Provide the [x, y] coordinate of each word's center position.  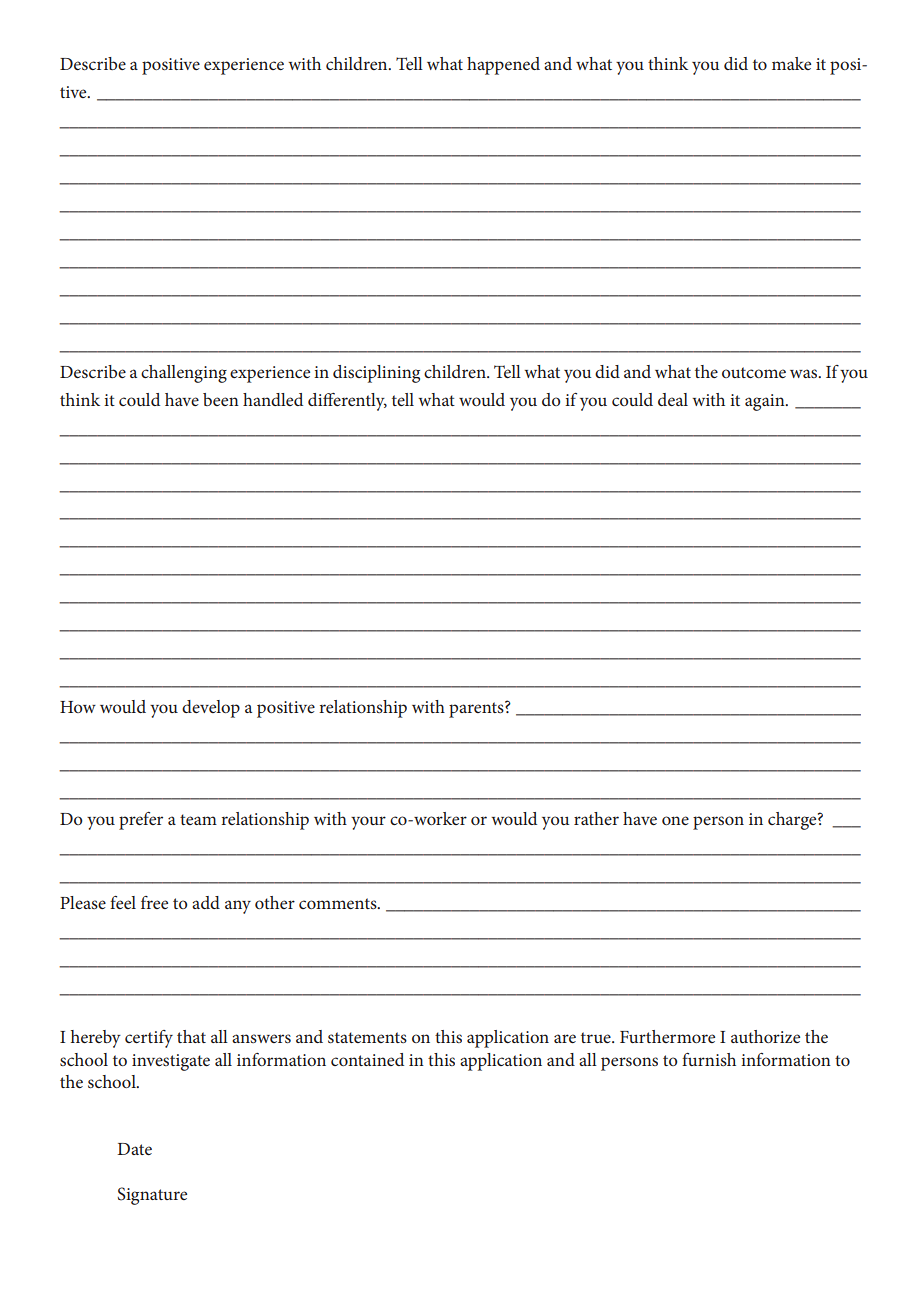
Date [134, 1149]
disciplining [376, 374]
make [791, 63]
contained [367, 1059]
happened [503, 66]
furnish [709, 1059]
